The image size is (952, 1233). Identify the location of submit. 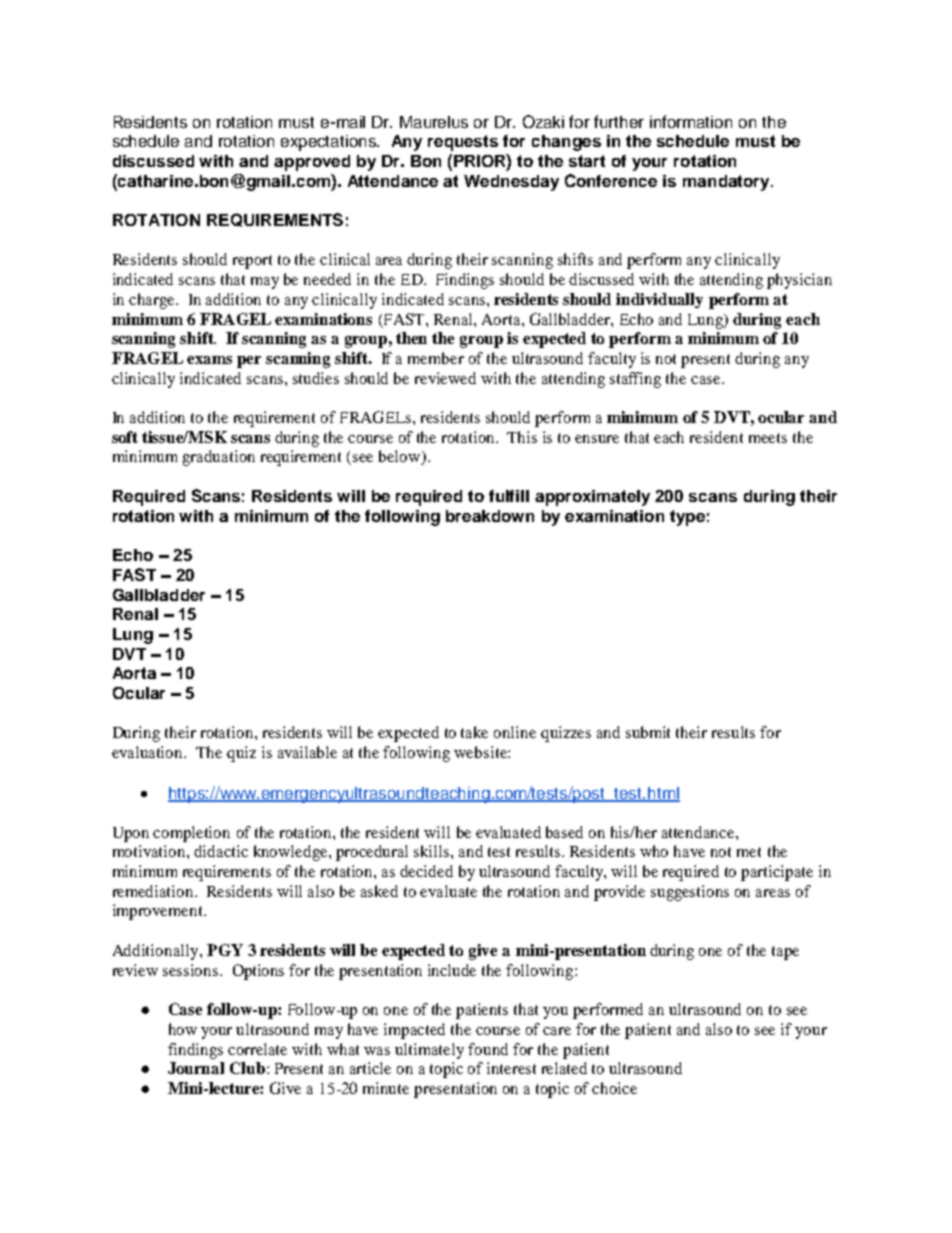
(648, 732).
